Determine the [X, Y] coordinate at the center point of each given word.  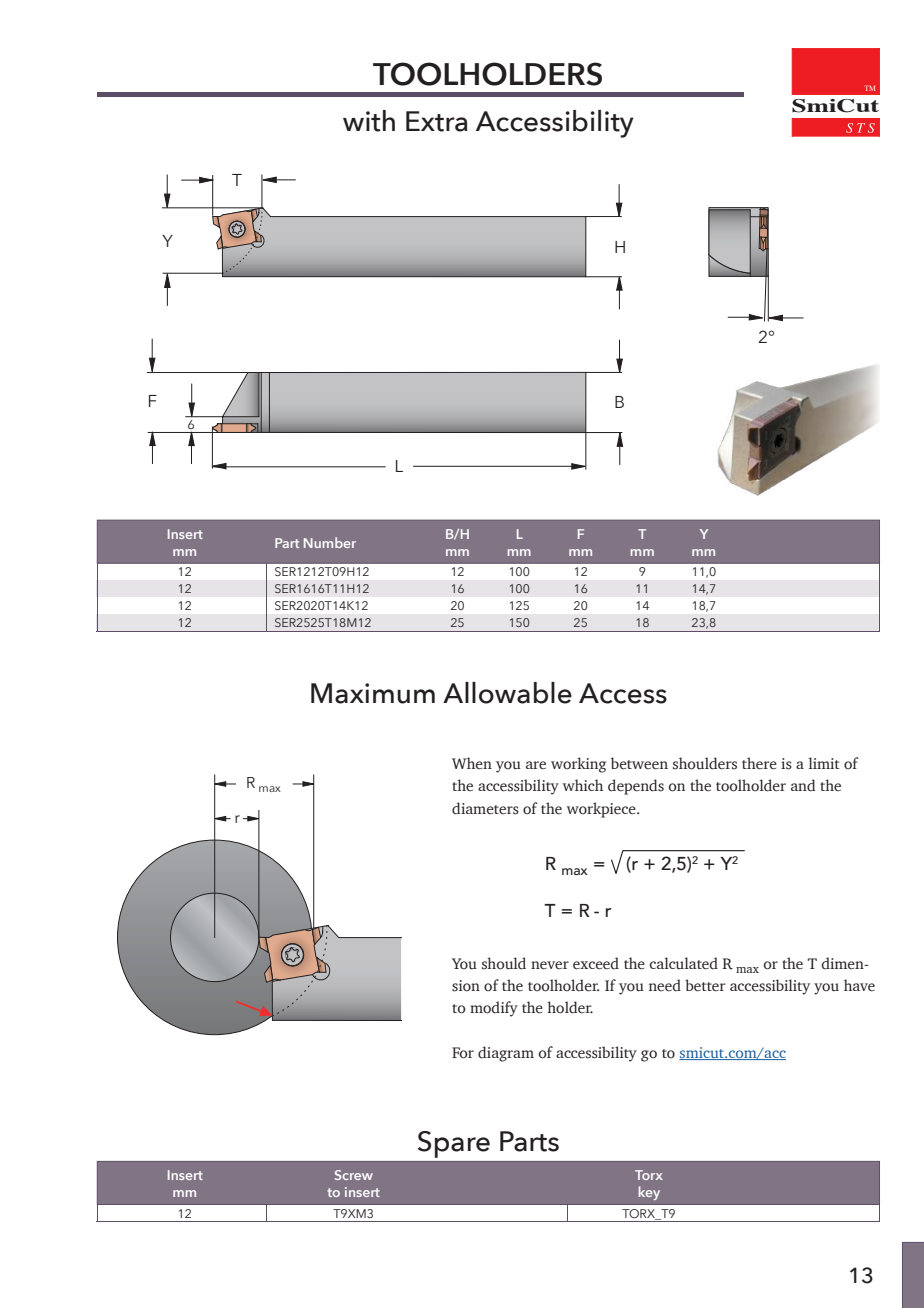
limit [824, 763]
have [859, 985]
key [649, 1193]
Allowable [507, 693]
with [369, 121]
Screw [354, 1175]
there [759, 763]
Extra [437, 121]
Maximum [373, 693]
